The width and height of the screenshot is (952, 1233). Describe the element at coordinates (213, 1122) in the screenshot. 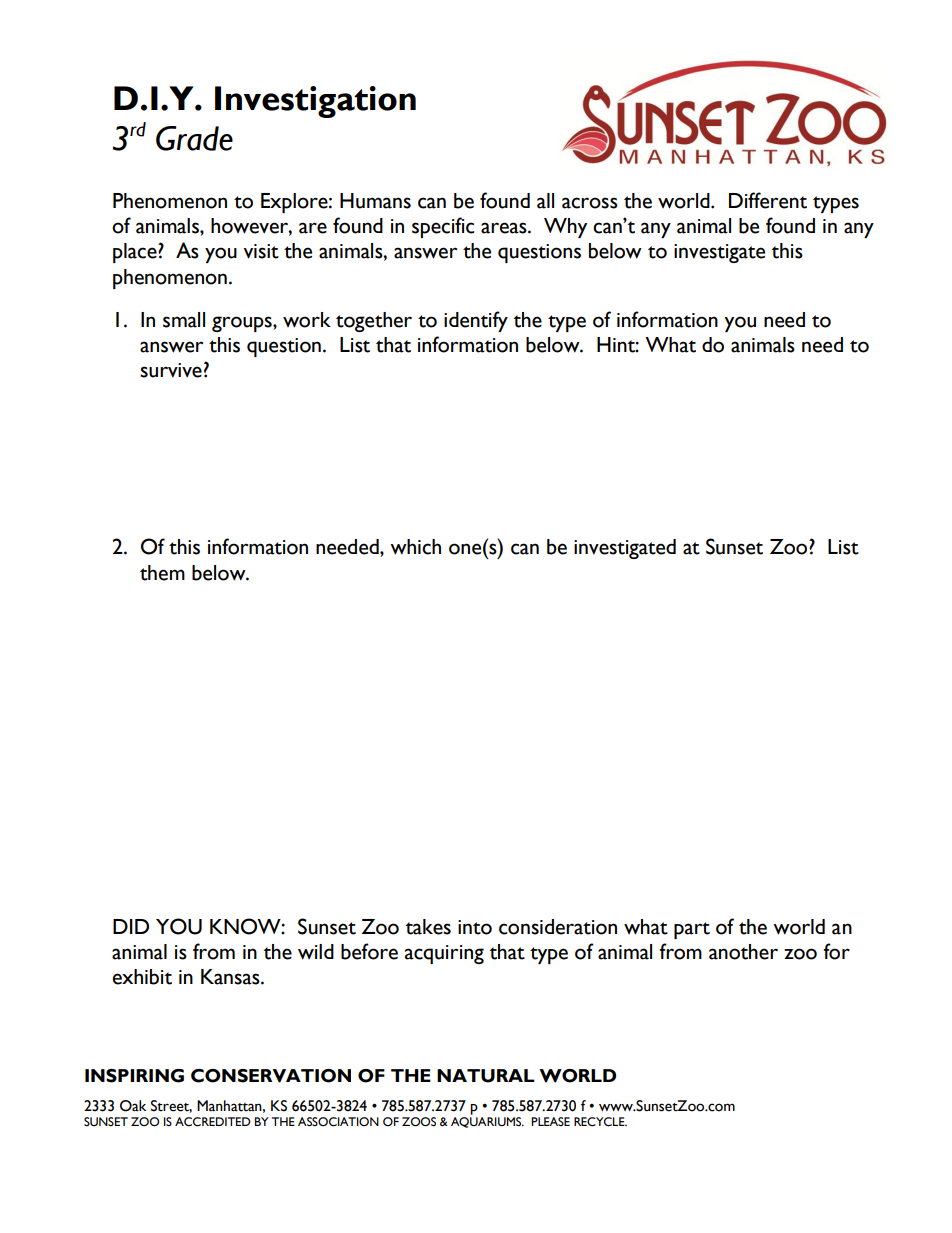

I see `ACCREDITED` at that location.
